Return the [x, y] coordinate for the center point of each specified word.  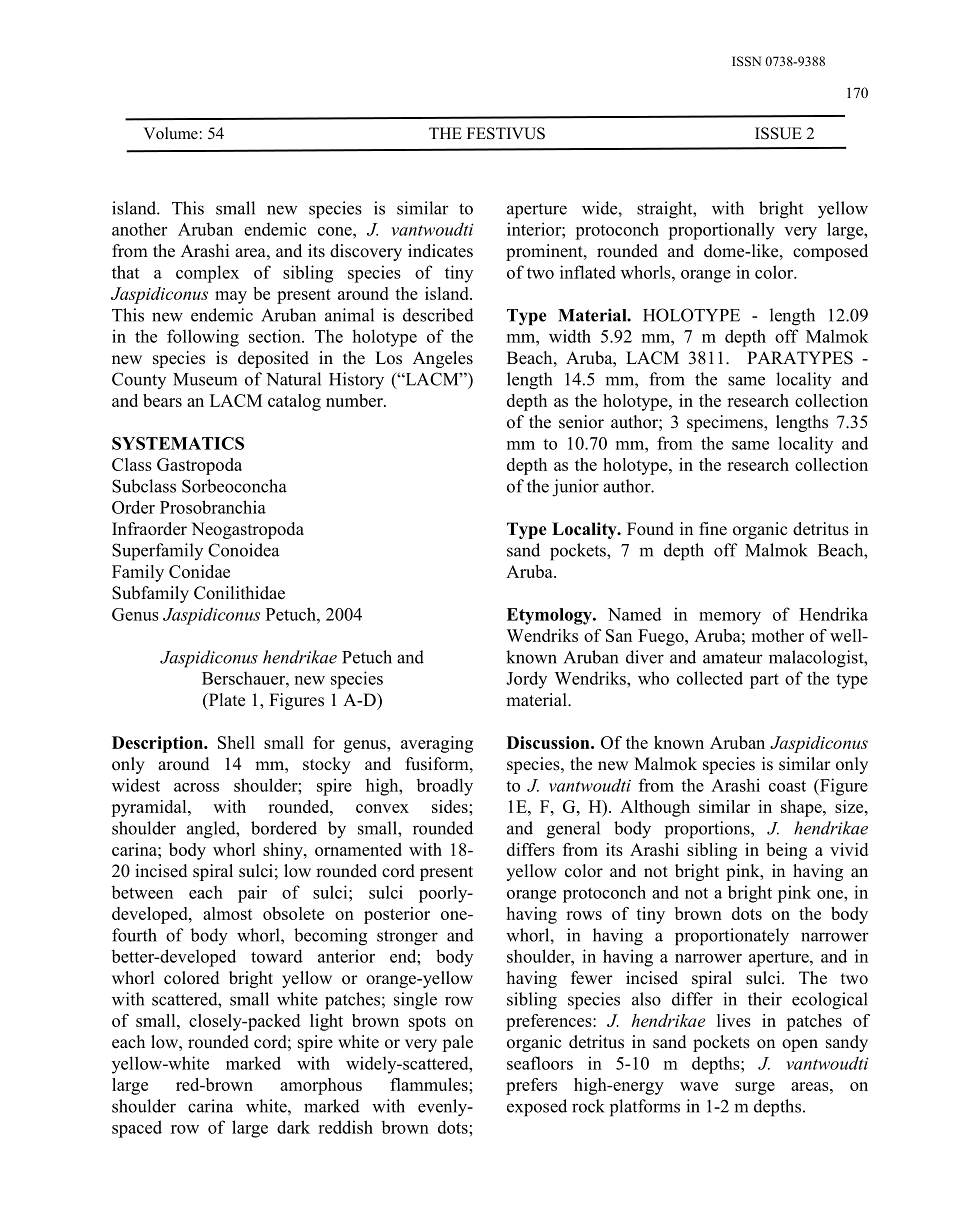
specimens [726, 423]
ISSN [746, 61]
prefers [531, 1086]
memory [730, 618]
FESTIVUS [506, 133]
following [203, 338]
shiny [284, 851]
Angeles [443, 359]
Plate [225, 701]
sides [451, 806]
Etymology [550, 616]
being [786, 851]
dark [293, 1127]
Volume [171, 133]
